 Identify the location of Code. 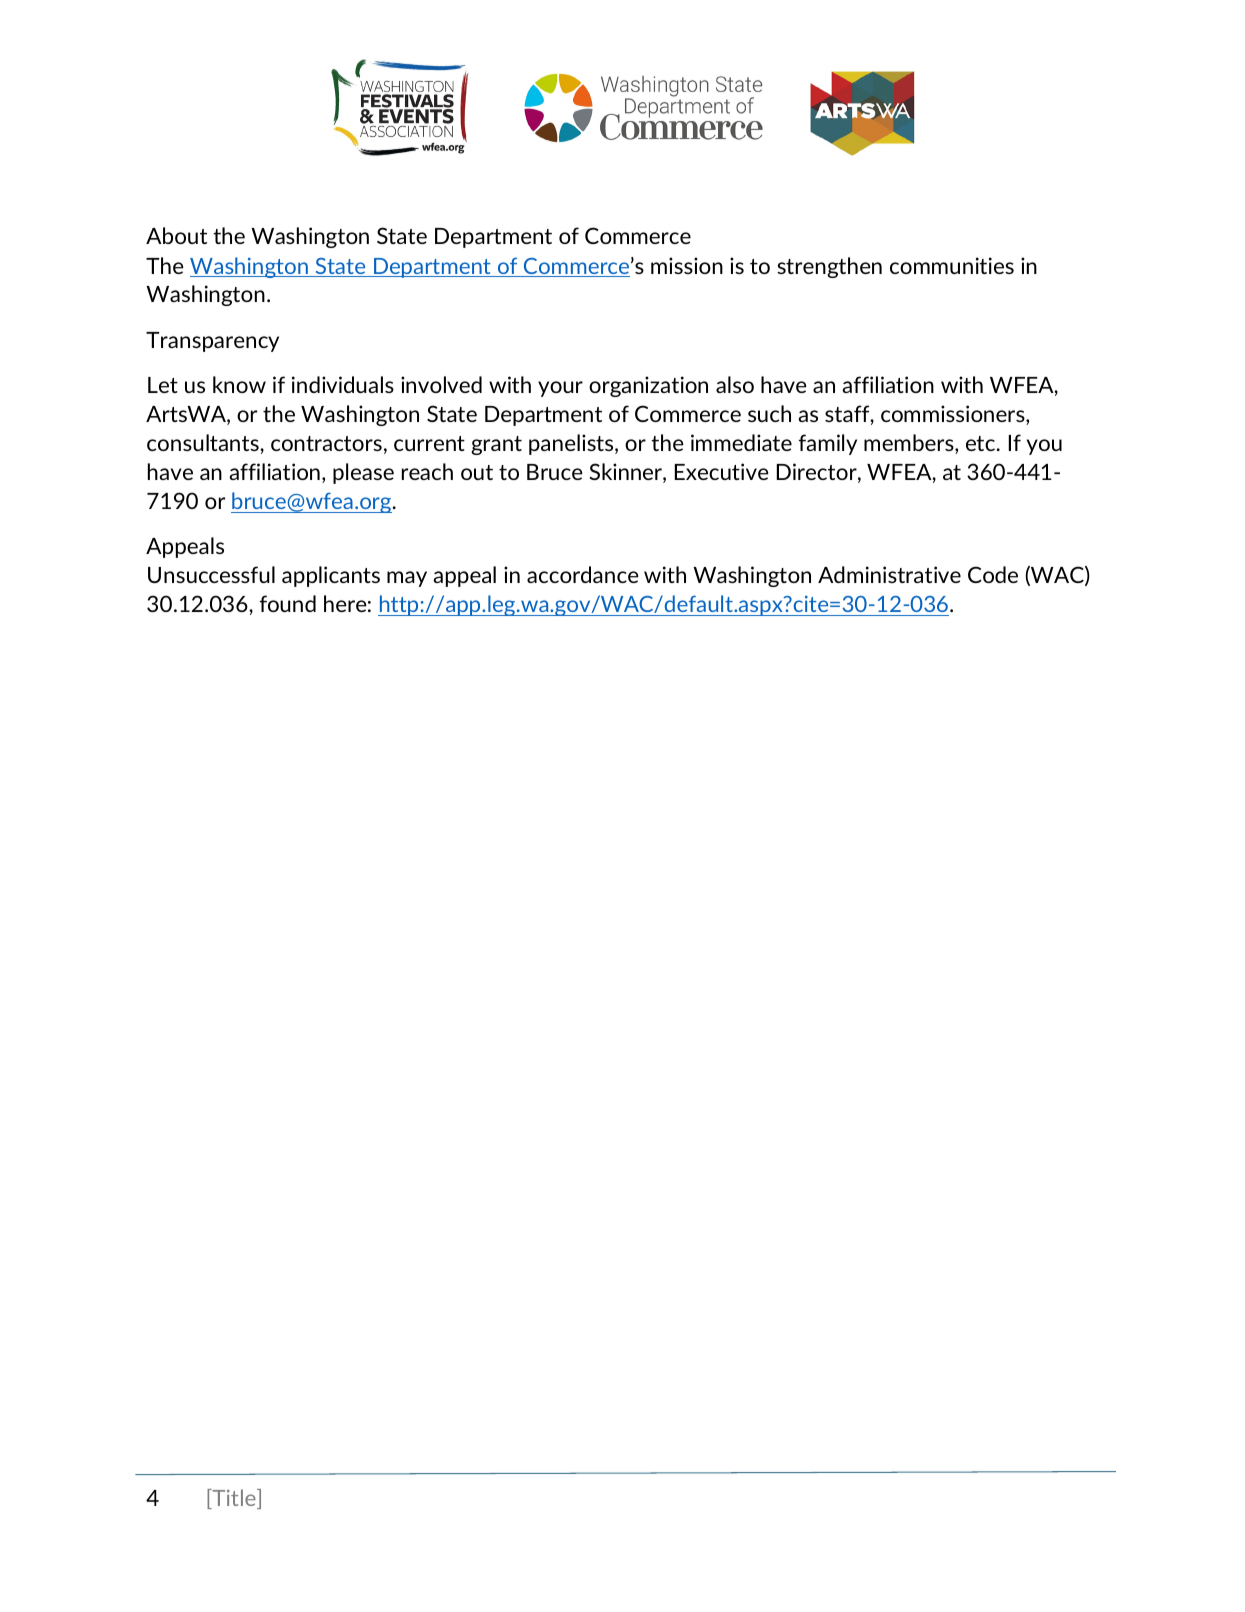
(993, 574).
